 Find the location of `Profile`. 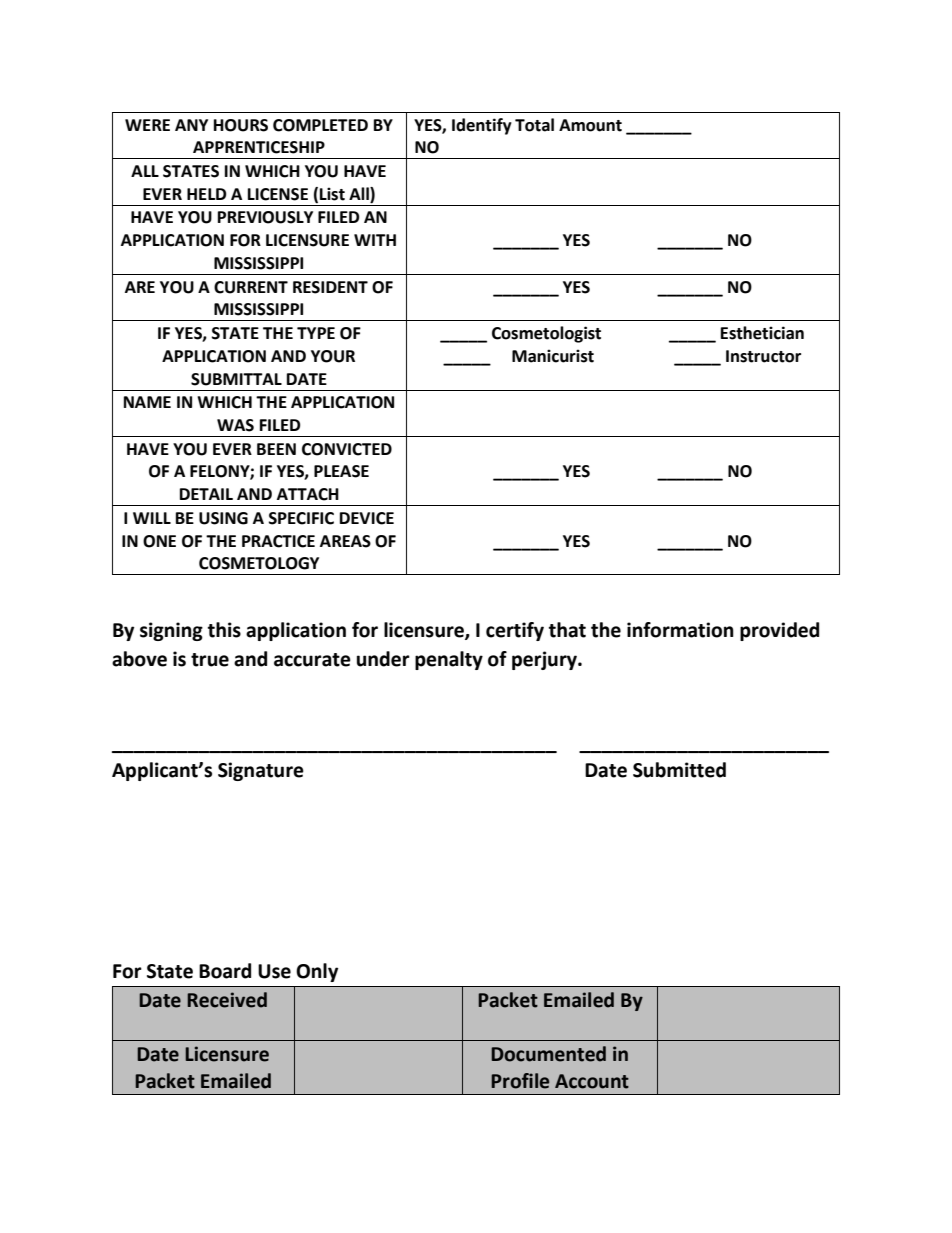

Profile is located at coordinates (520, 1081).
